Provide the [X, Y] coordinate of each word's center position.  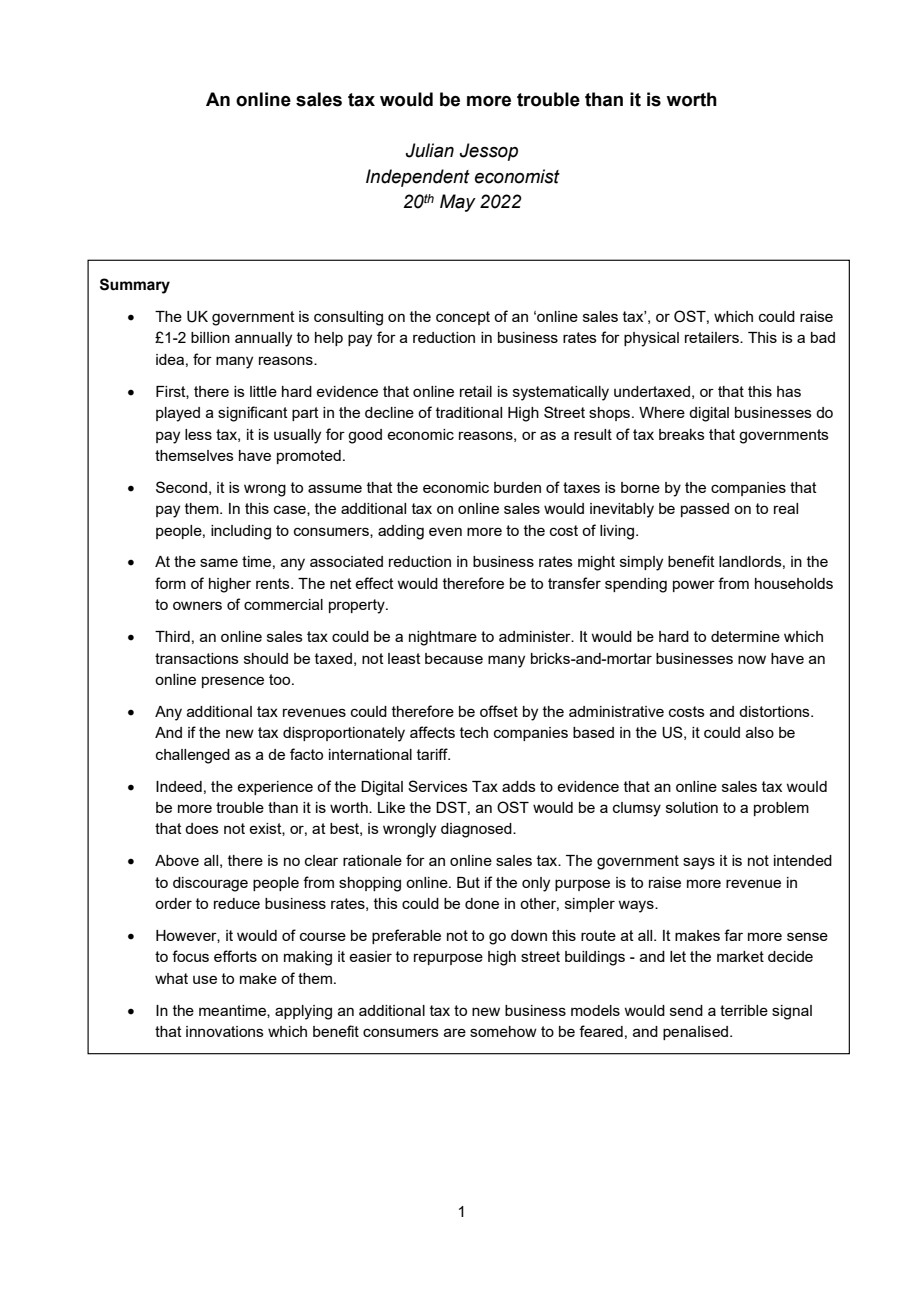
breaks [682, 434]
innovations [225, 1031]
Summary [135, 286]
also [760, 732]
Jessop [489, 152]
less [198, 434]
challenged [193, 756]
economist [517, 176]
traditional [469, 412]
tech [474, 732]
